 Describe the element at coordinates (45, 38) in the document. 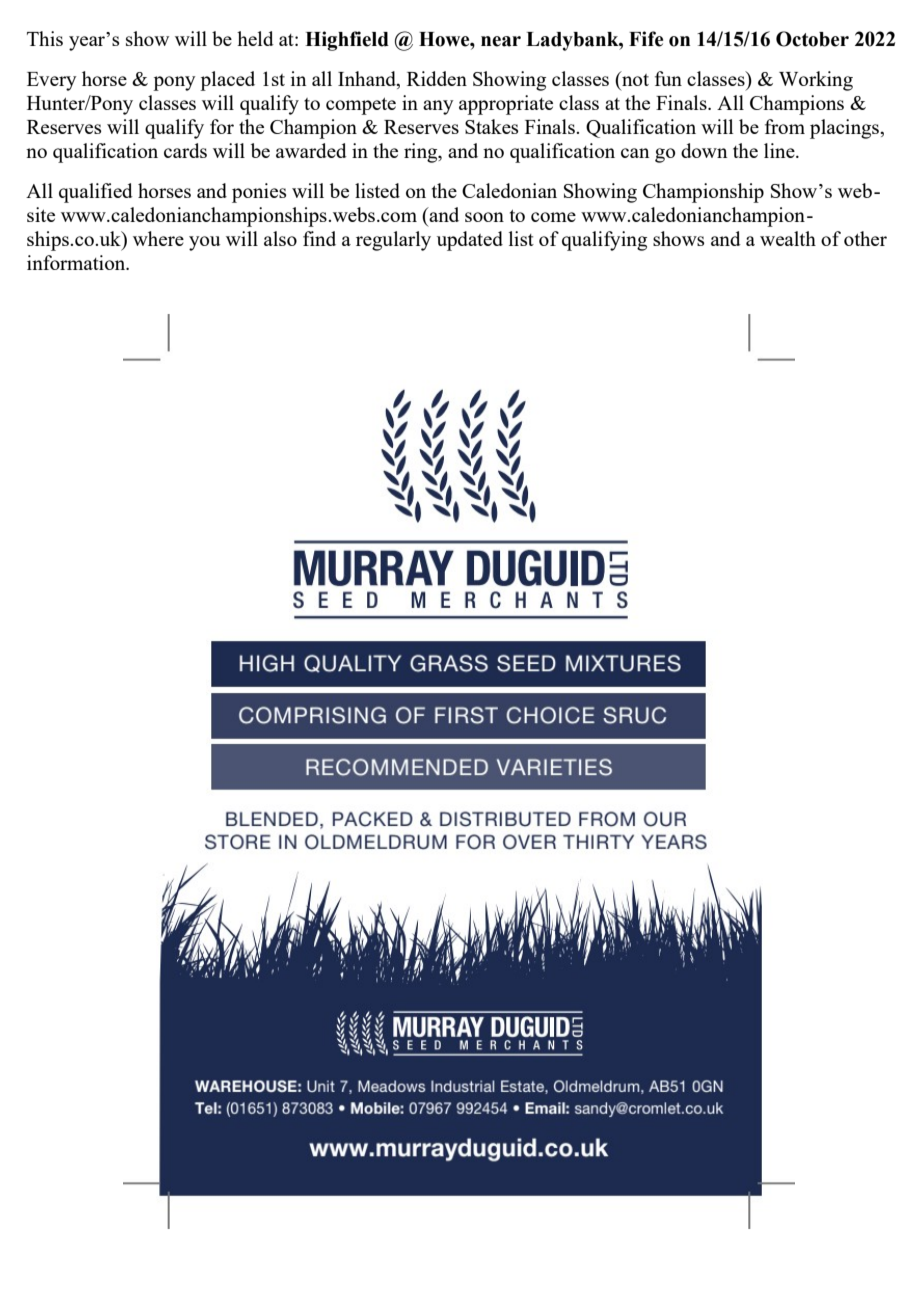

I see `This` at that location.
